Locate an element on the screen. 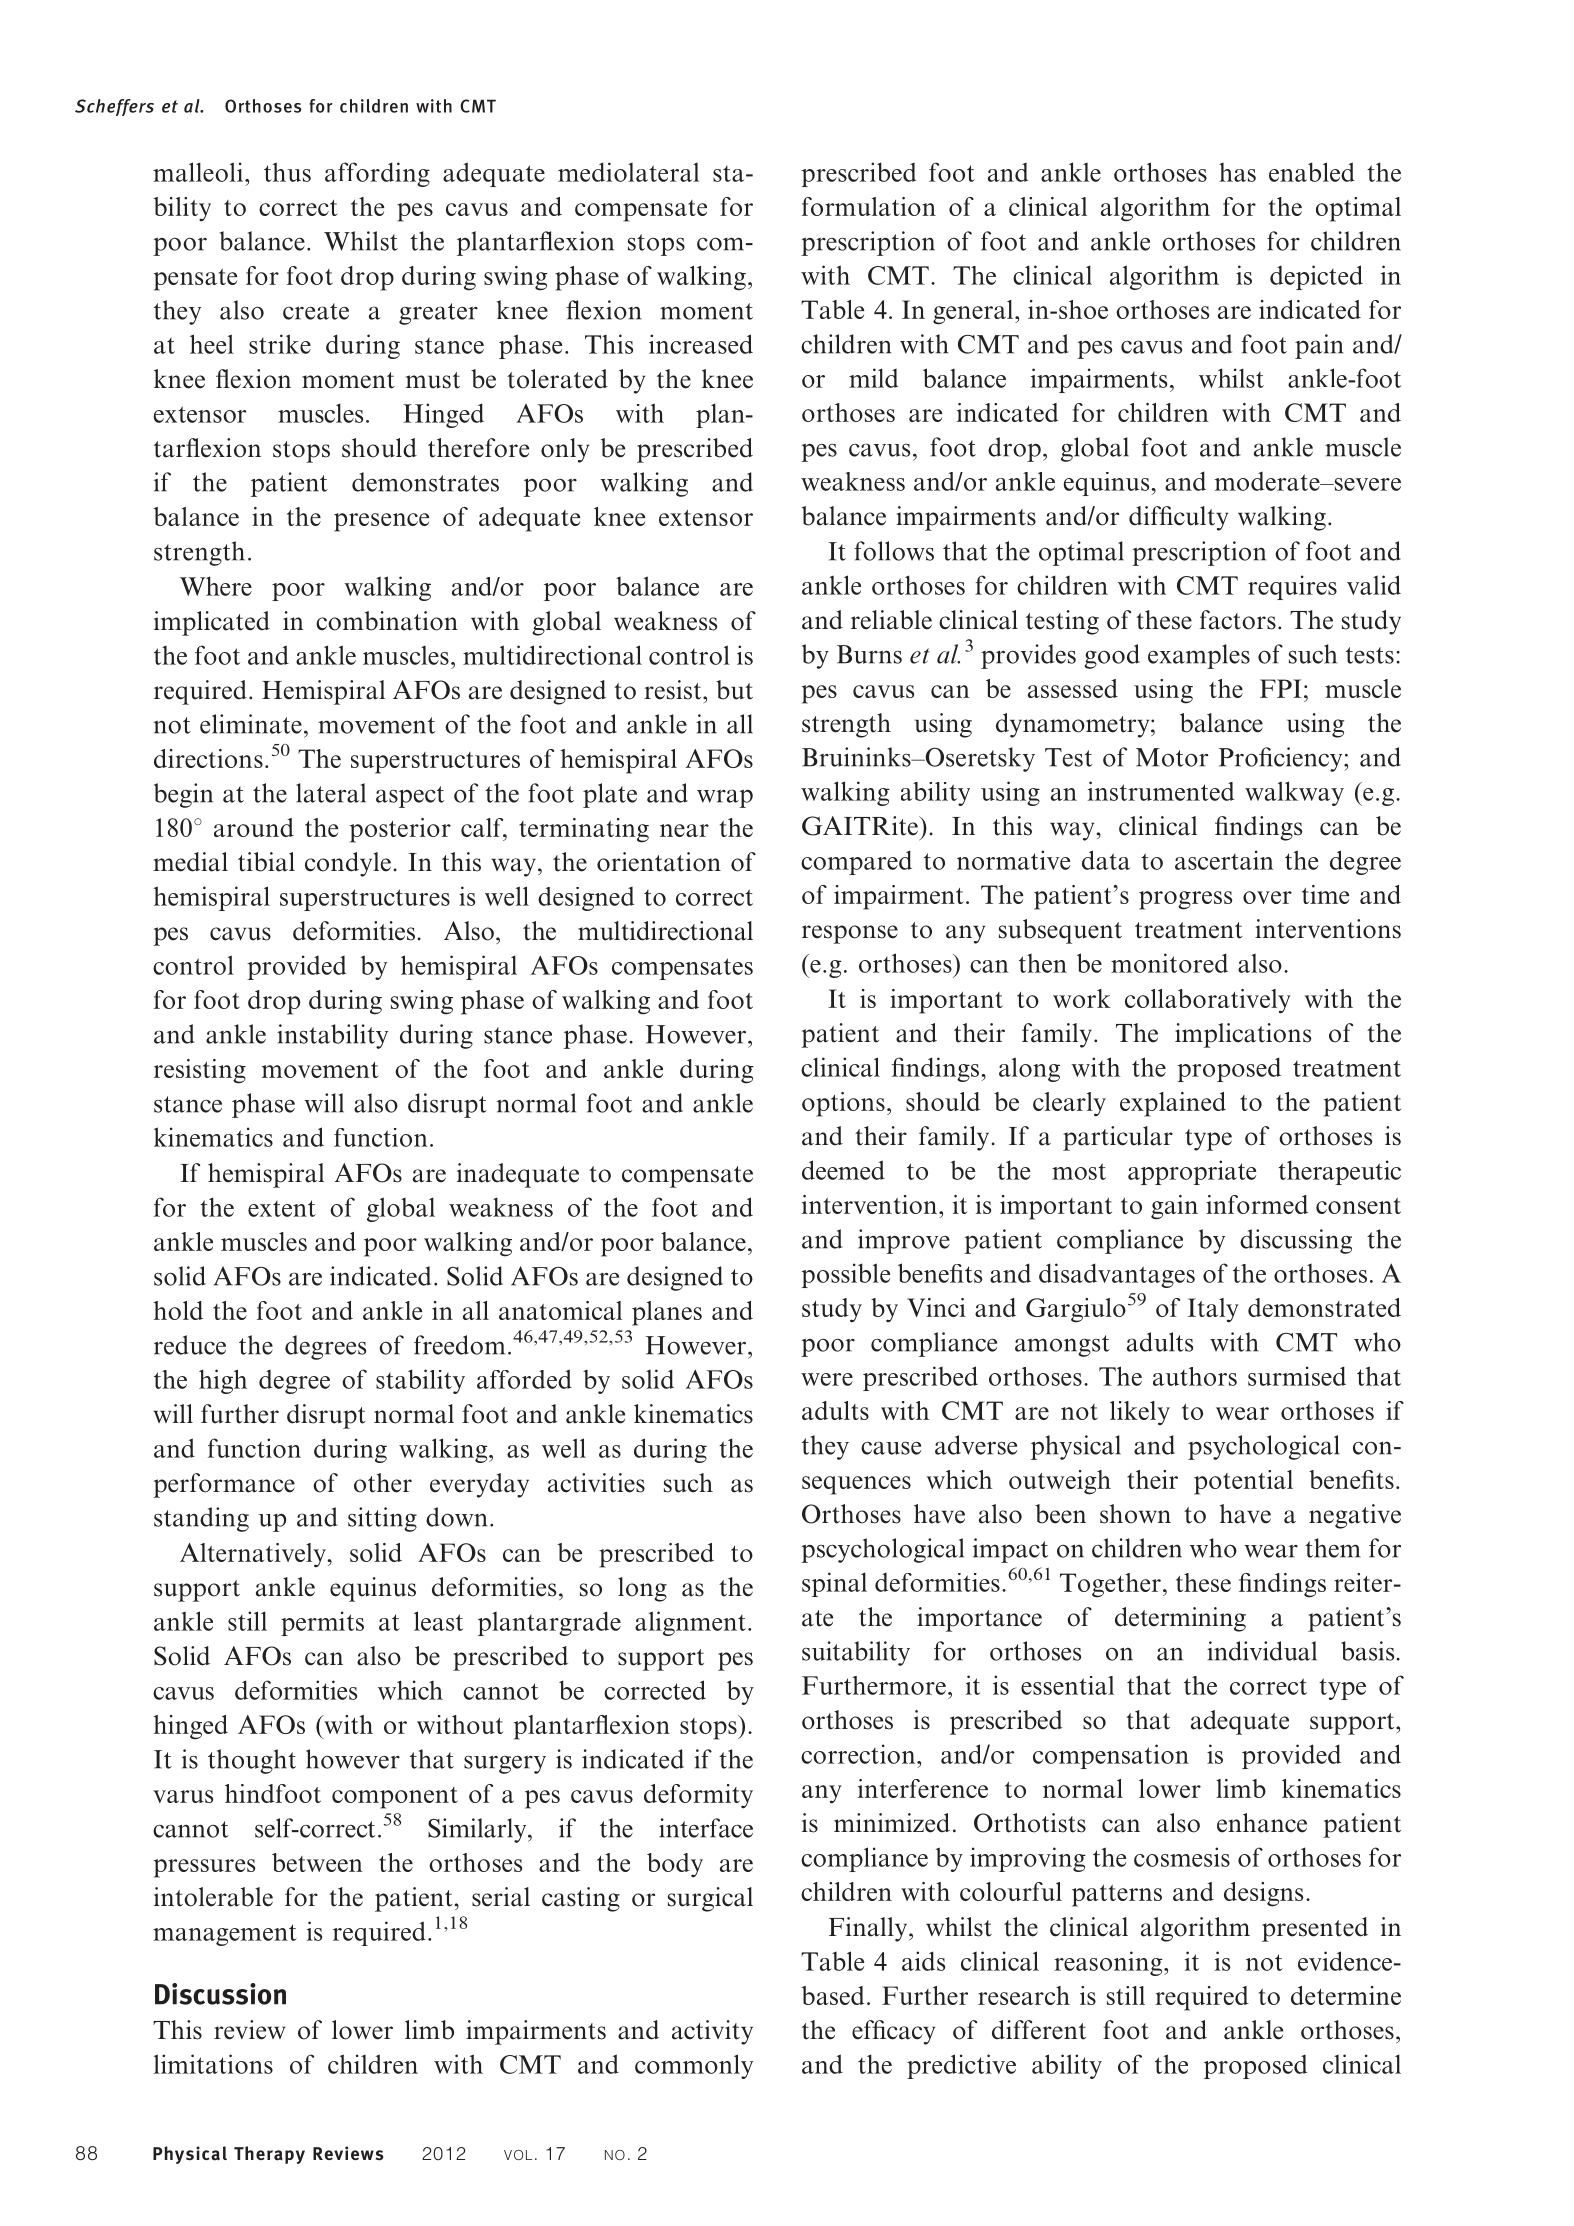  thus is located at coordinates (287, 172).
